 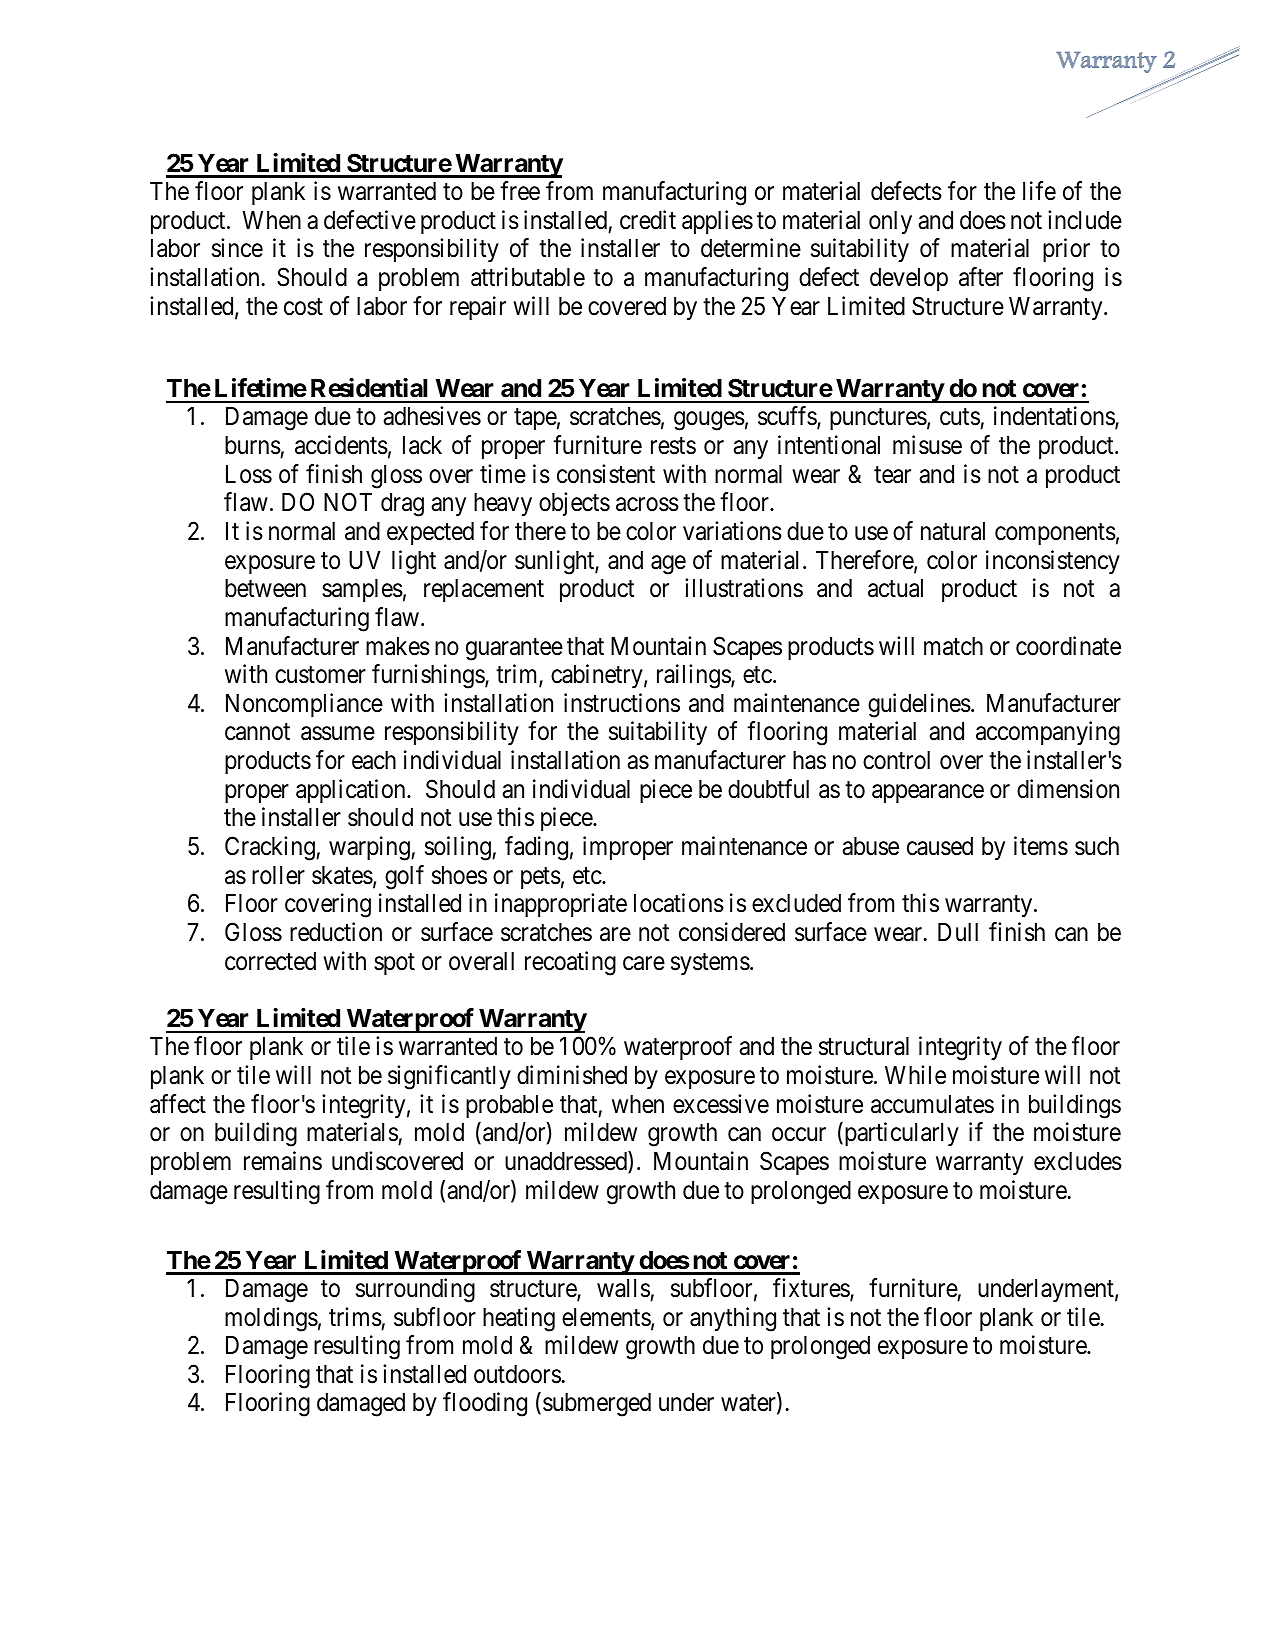 I want to click on match, so click(x=953, y=646).
